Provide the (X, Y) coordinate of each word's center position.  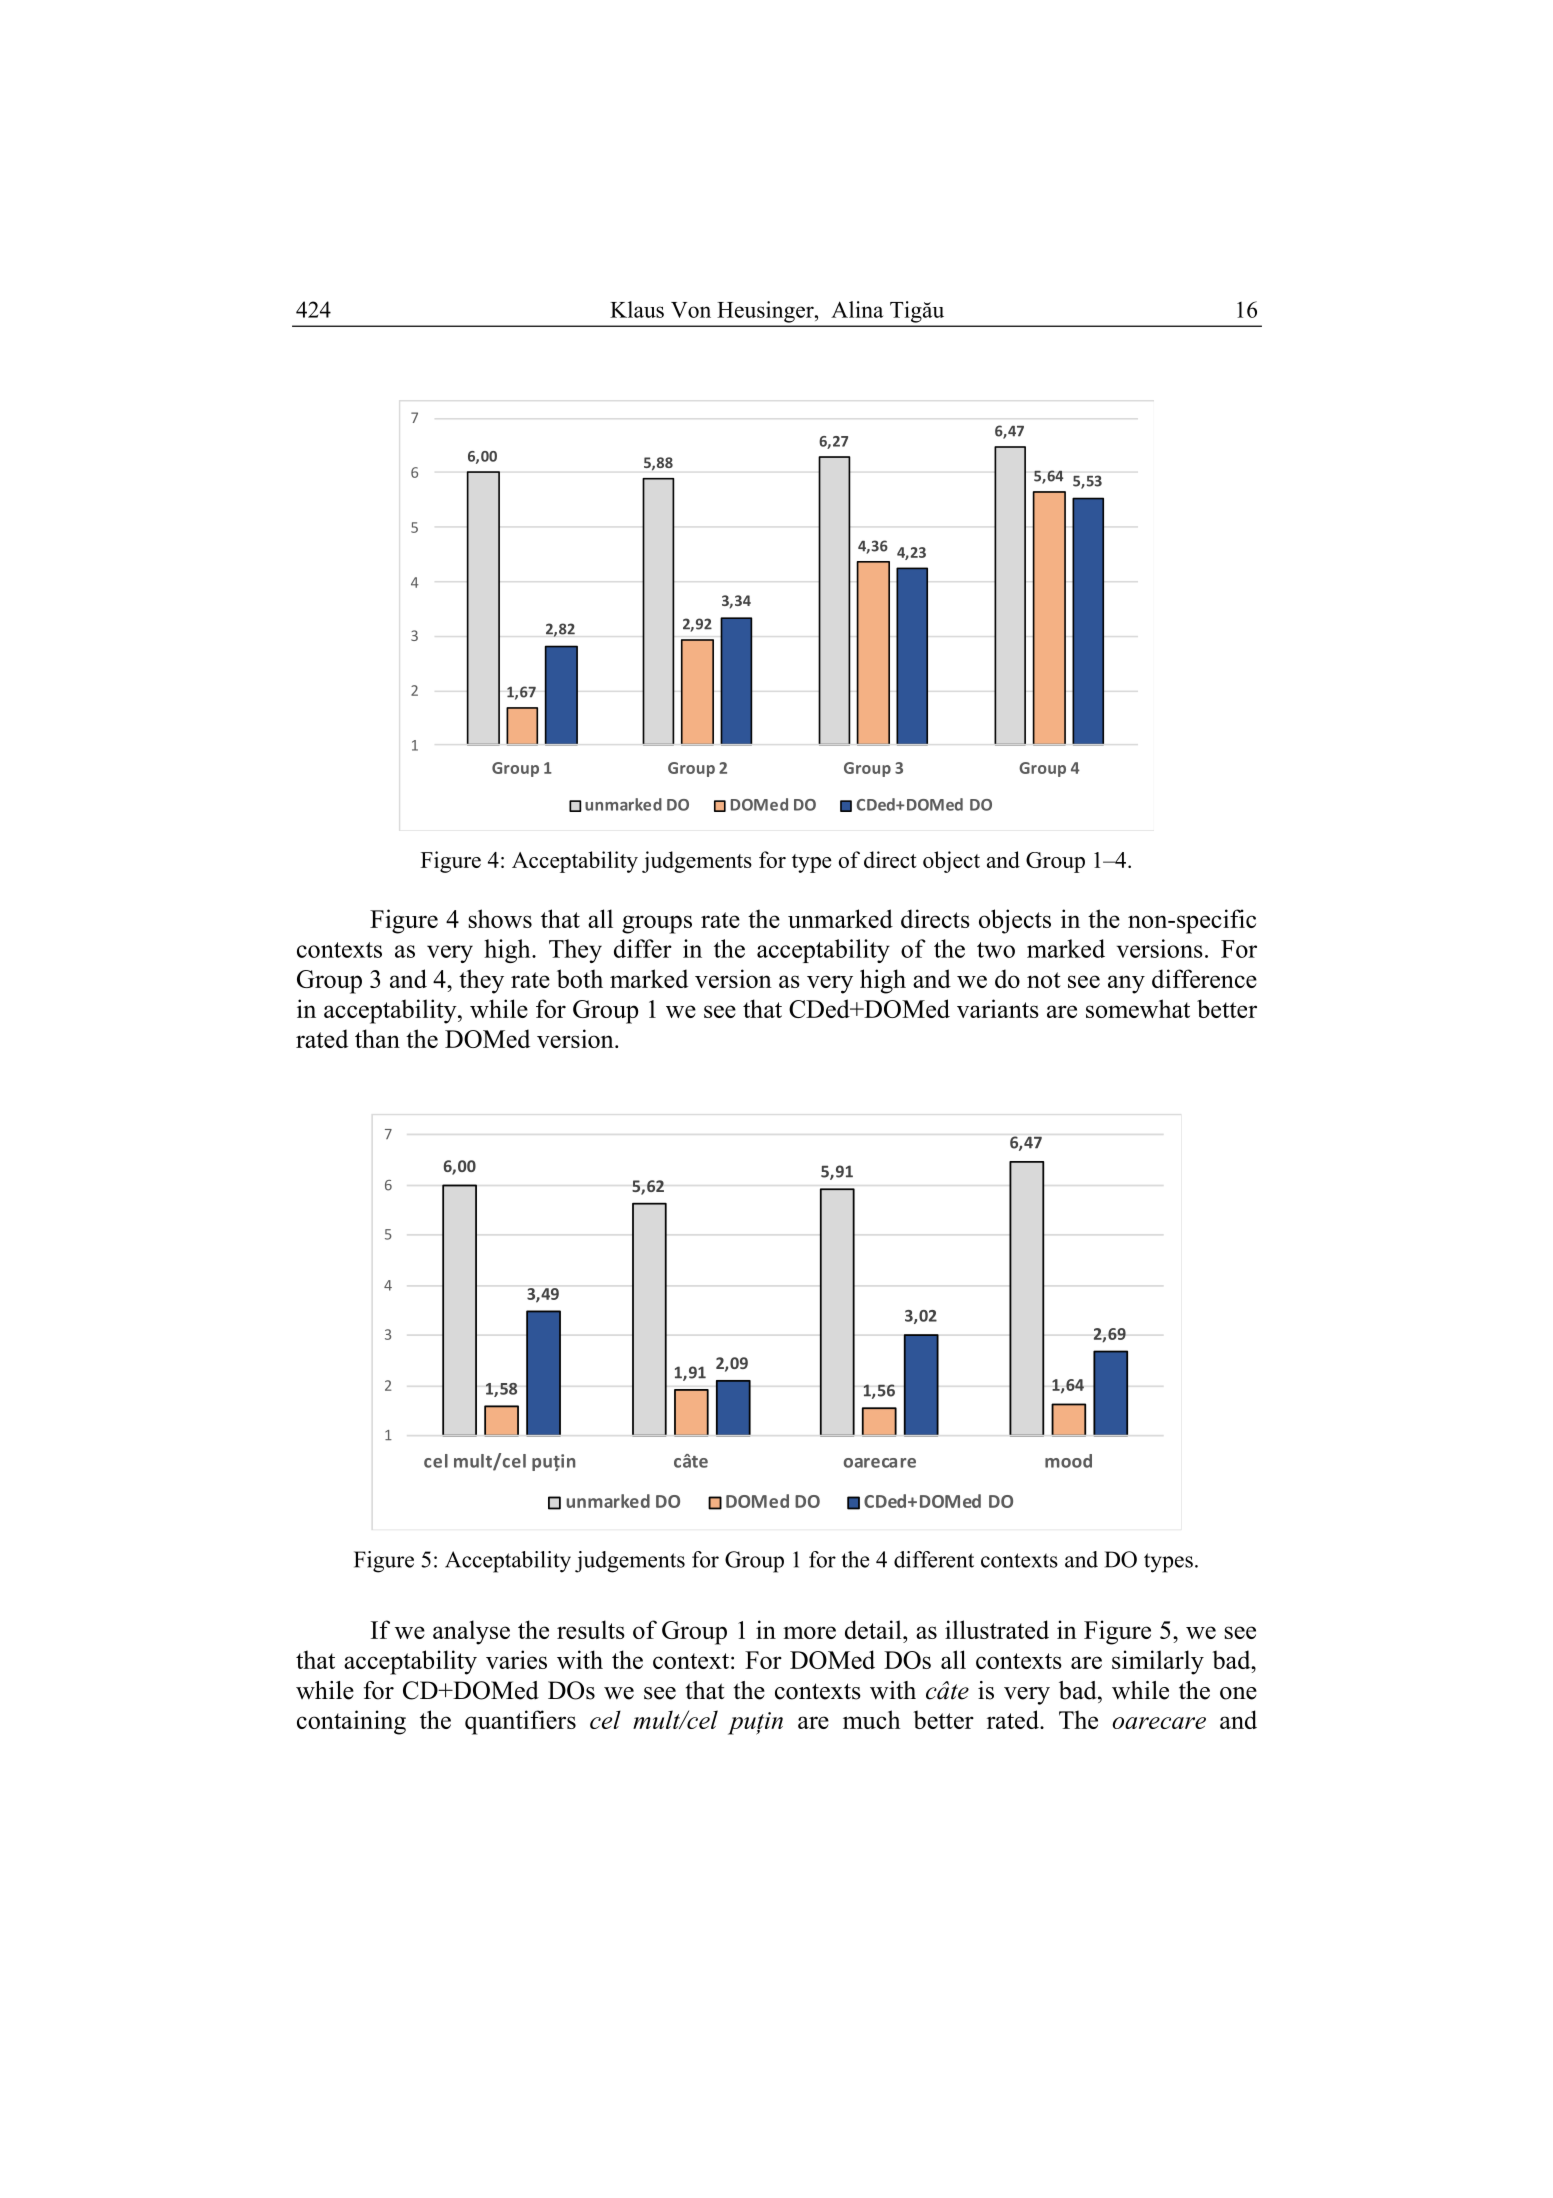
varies (516, 1659)
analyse (471, 1632)
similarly (1158, 1662)
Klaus (637, 309)
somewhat (1138, 1008)
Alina (857, 309)
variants (998, 1008)
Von (691, 310)
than (377, 1038)
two (996, 950)
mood (1068, 1461)
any (1126, 984)
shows (500, 918)
